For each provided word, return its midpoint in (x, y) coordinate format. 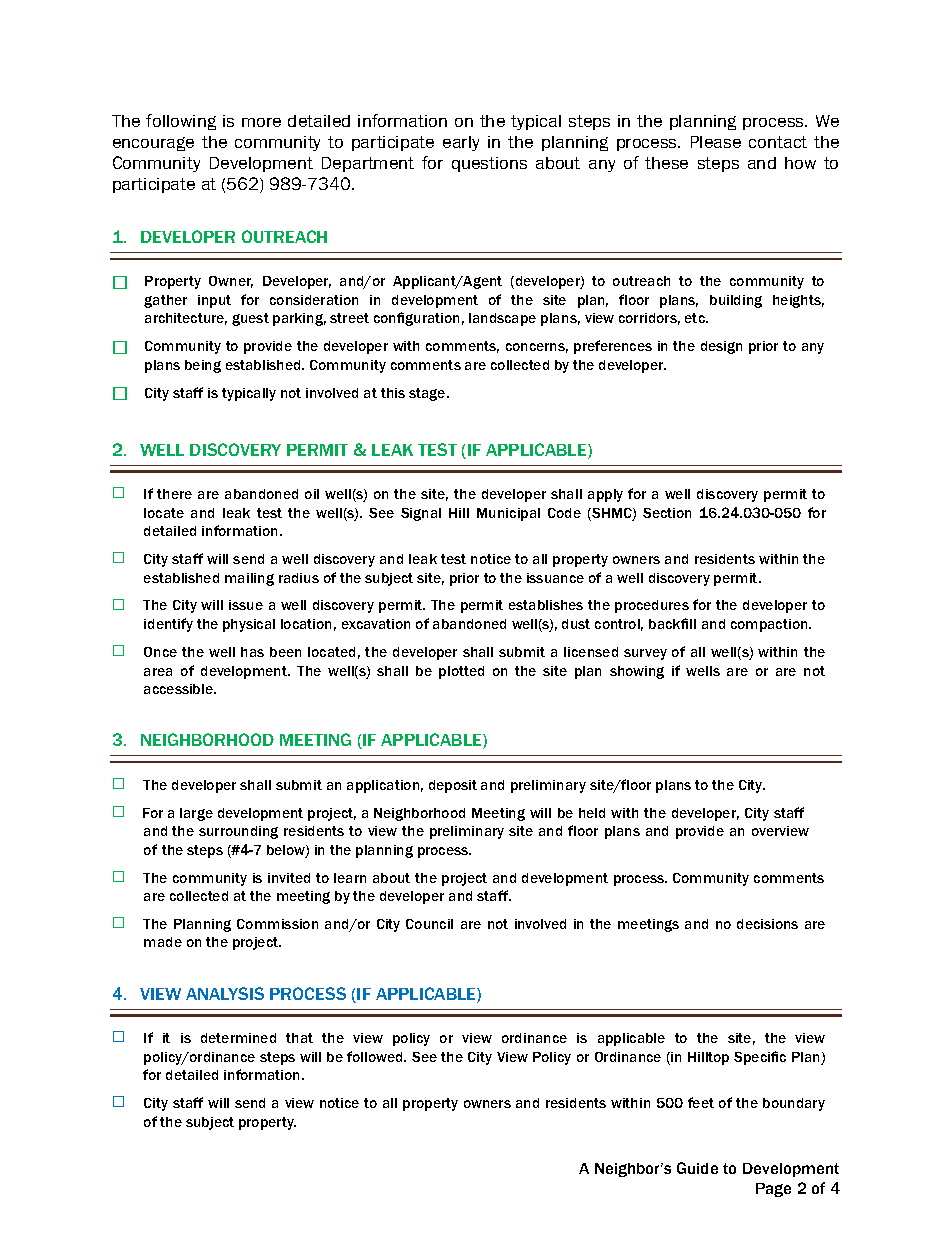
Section (667, 513)
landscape (502, 319)
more (261, 122)
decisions (767, 924)
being (203, 366)
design (721, 347)
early (461, 143)
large (196, 814)
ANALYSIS (225, 993)
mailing (249, 579)
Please (716, 142)
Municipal (508, 514)
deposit (453, 786)
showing (637, 672)
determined (238, 1038)
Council (429, 924)
